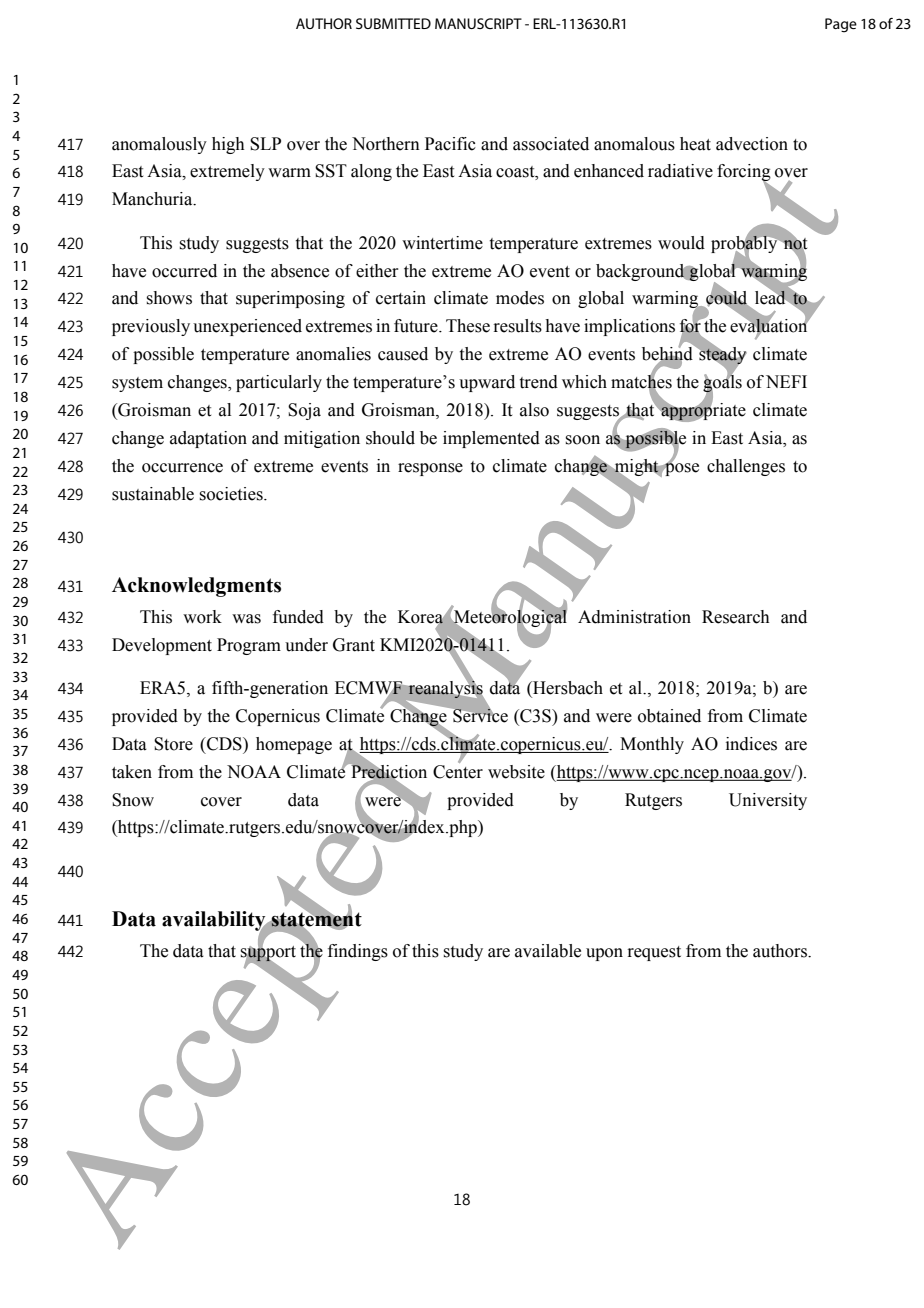 The image size is (924, 1308). I want to click on findings, so click(358, 952).
